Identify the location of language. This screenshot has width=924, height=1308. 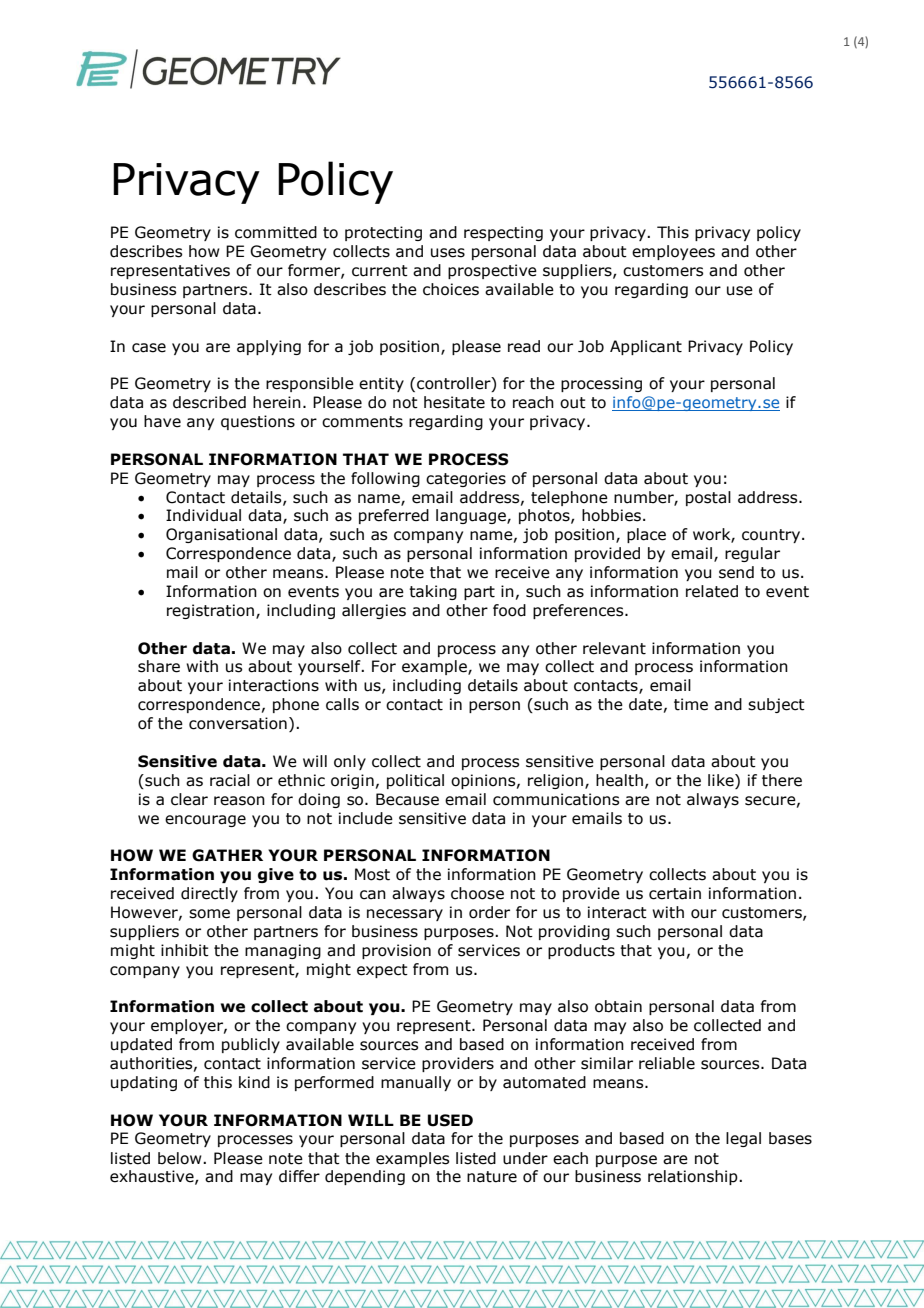
(472, 516).
